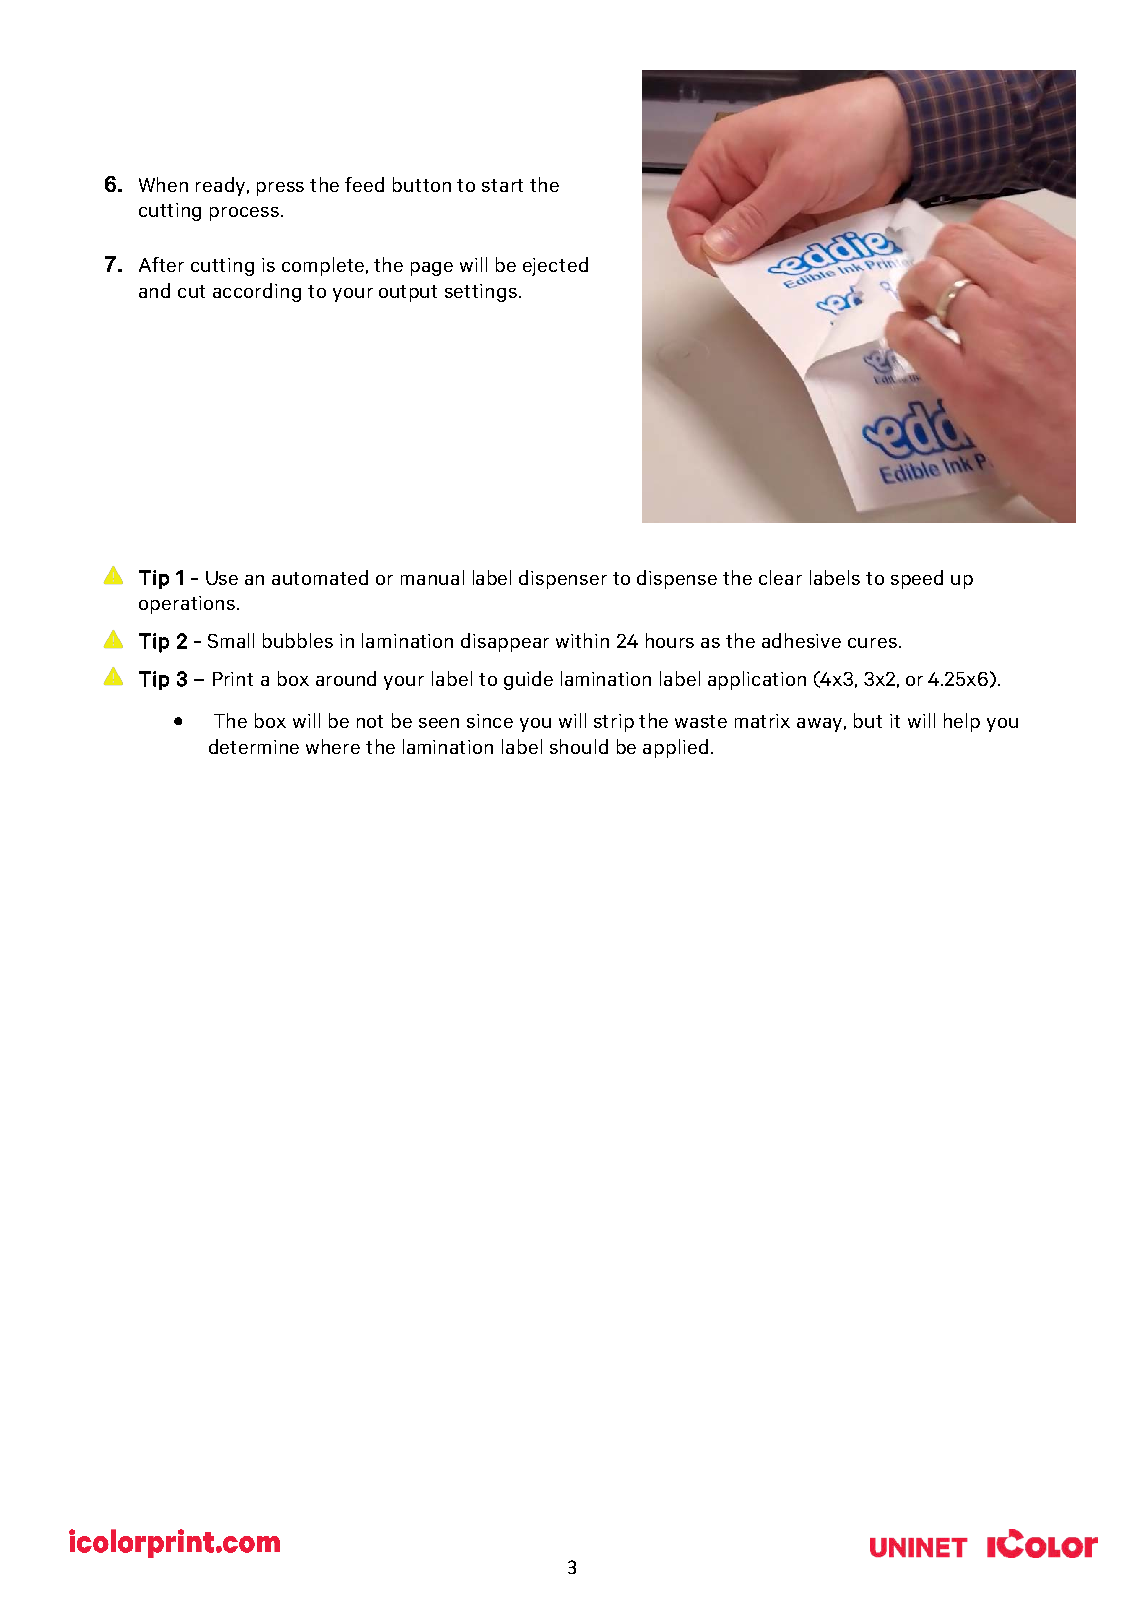 The width and height of the screenshot is (1145, 1620). Describe the element at coordinates (579, 746) in the screenshot. I see `should` at that location.
